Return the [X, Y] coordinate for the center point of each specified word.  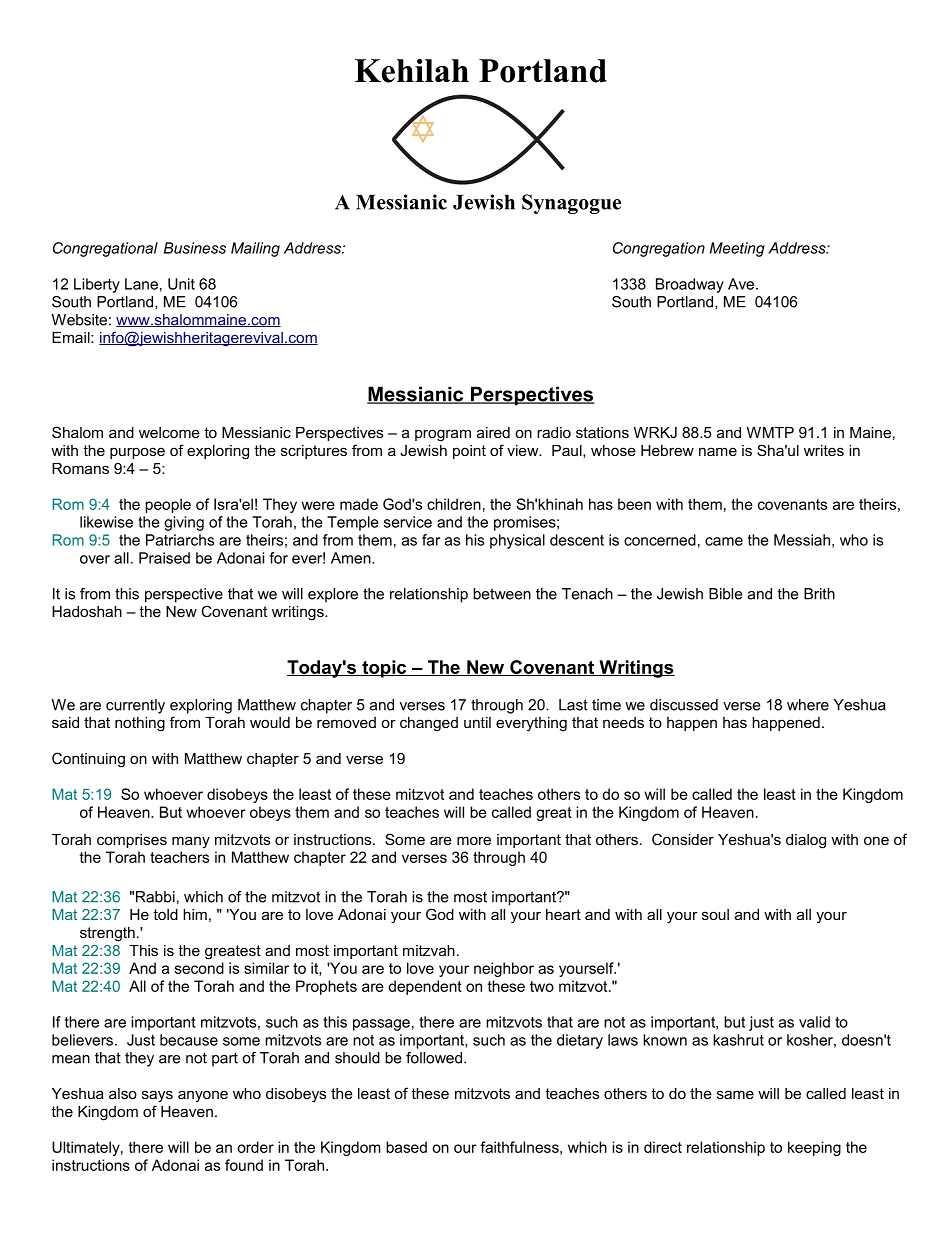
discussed [684, 705]
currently [135, 706]
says [157, 1096]
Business [195, 248]
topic [384, 669]
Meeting [737, 249]
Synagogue [571, 204]
